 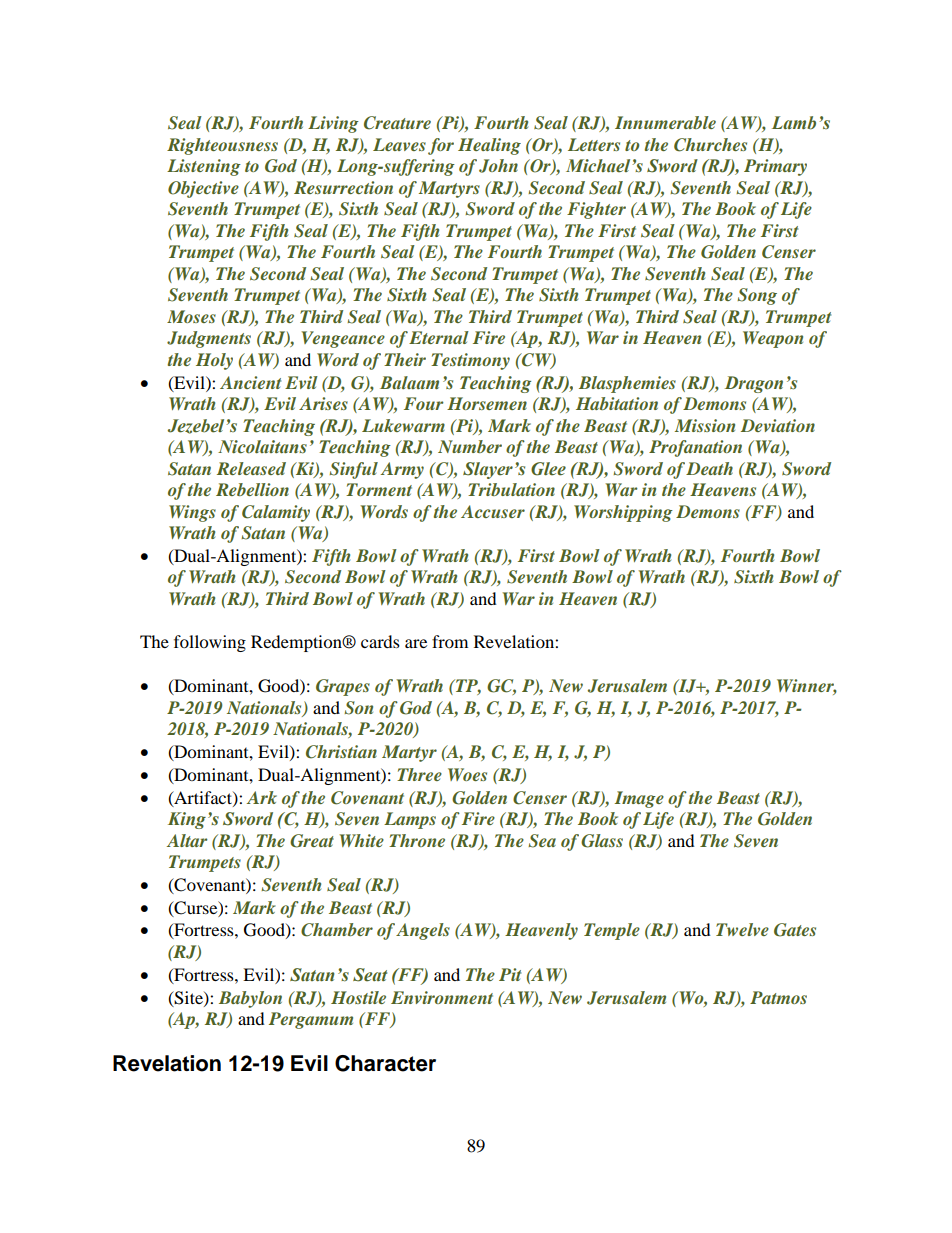 What do you see at coordinates (470, 446) in the screenshot?
I see `Number` at bounding box center [470, 446].
